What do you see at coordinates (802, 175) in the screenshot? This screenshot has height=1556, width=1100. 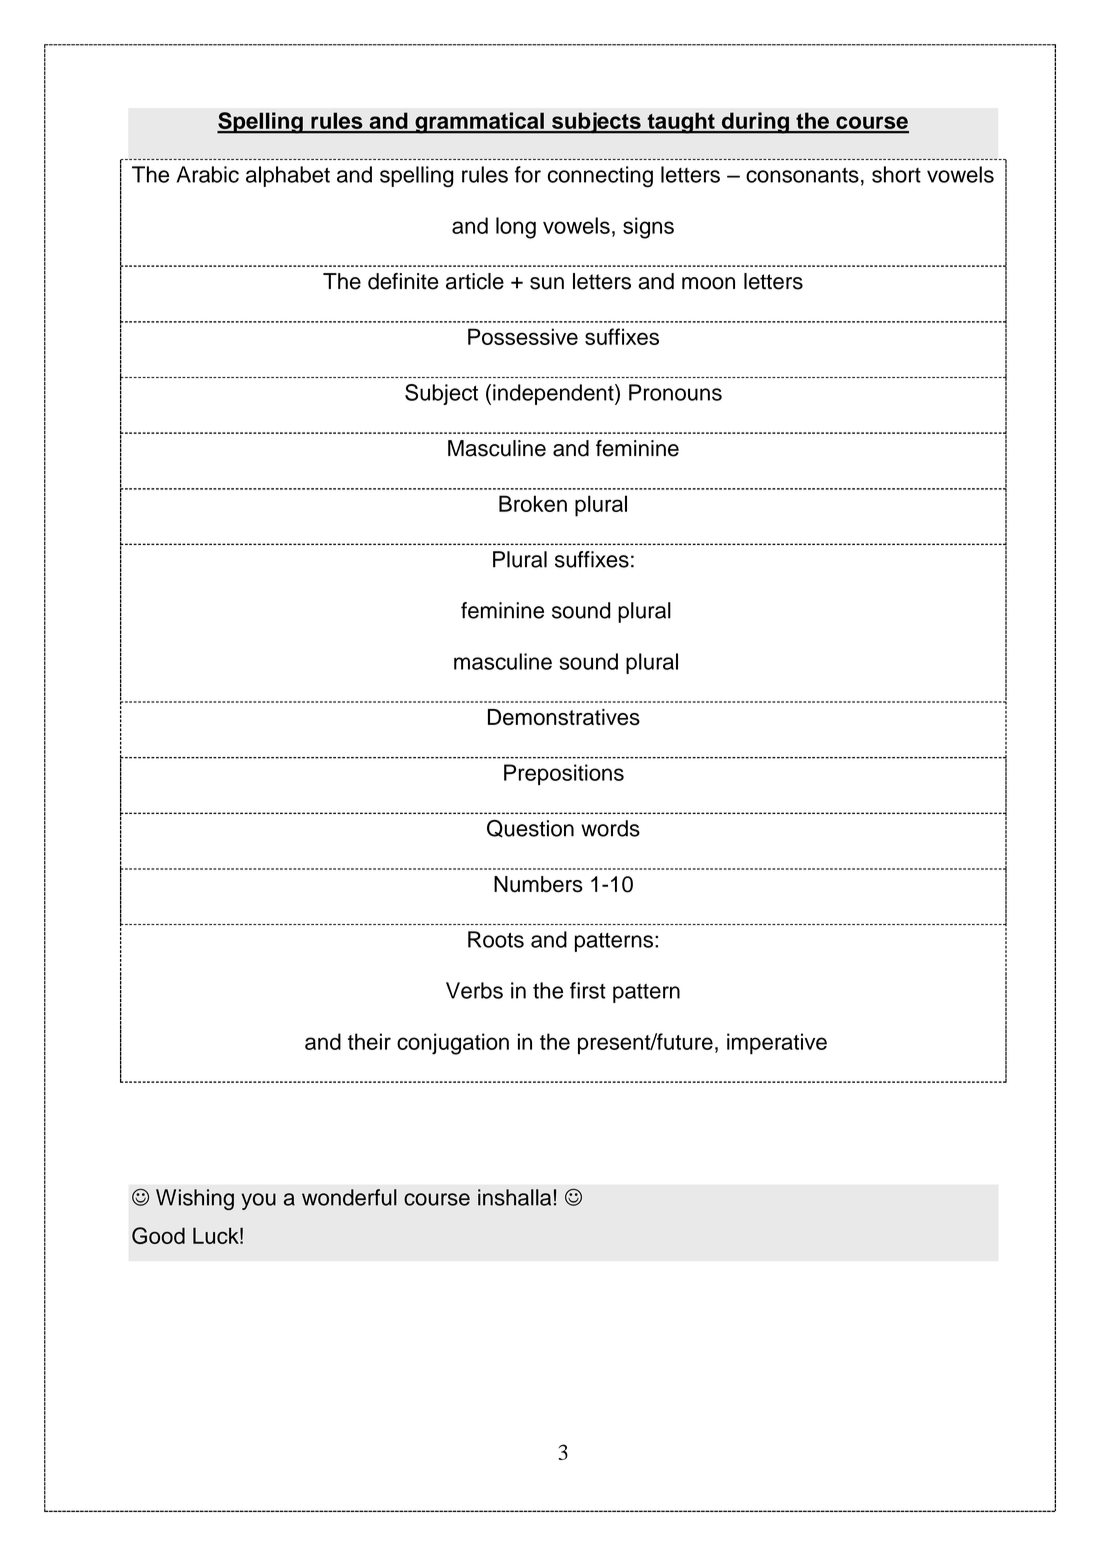 I see `consonants` at bounding box center [802, 175].
